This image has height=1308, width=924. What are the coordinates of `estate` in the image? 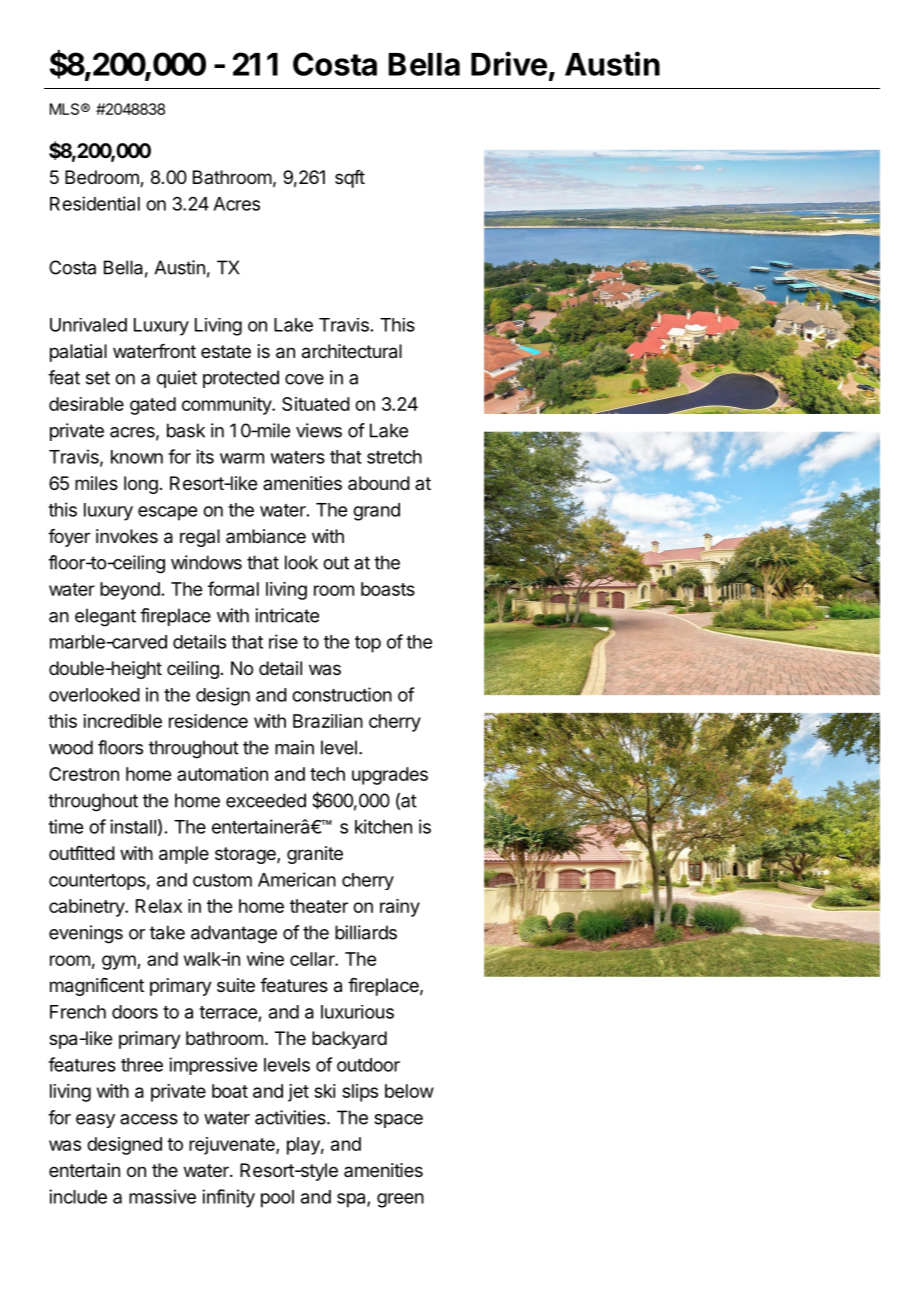 It's located at (226, 351).
